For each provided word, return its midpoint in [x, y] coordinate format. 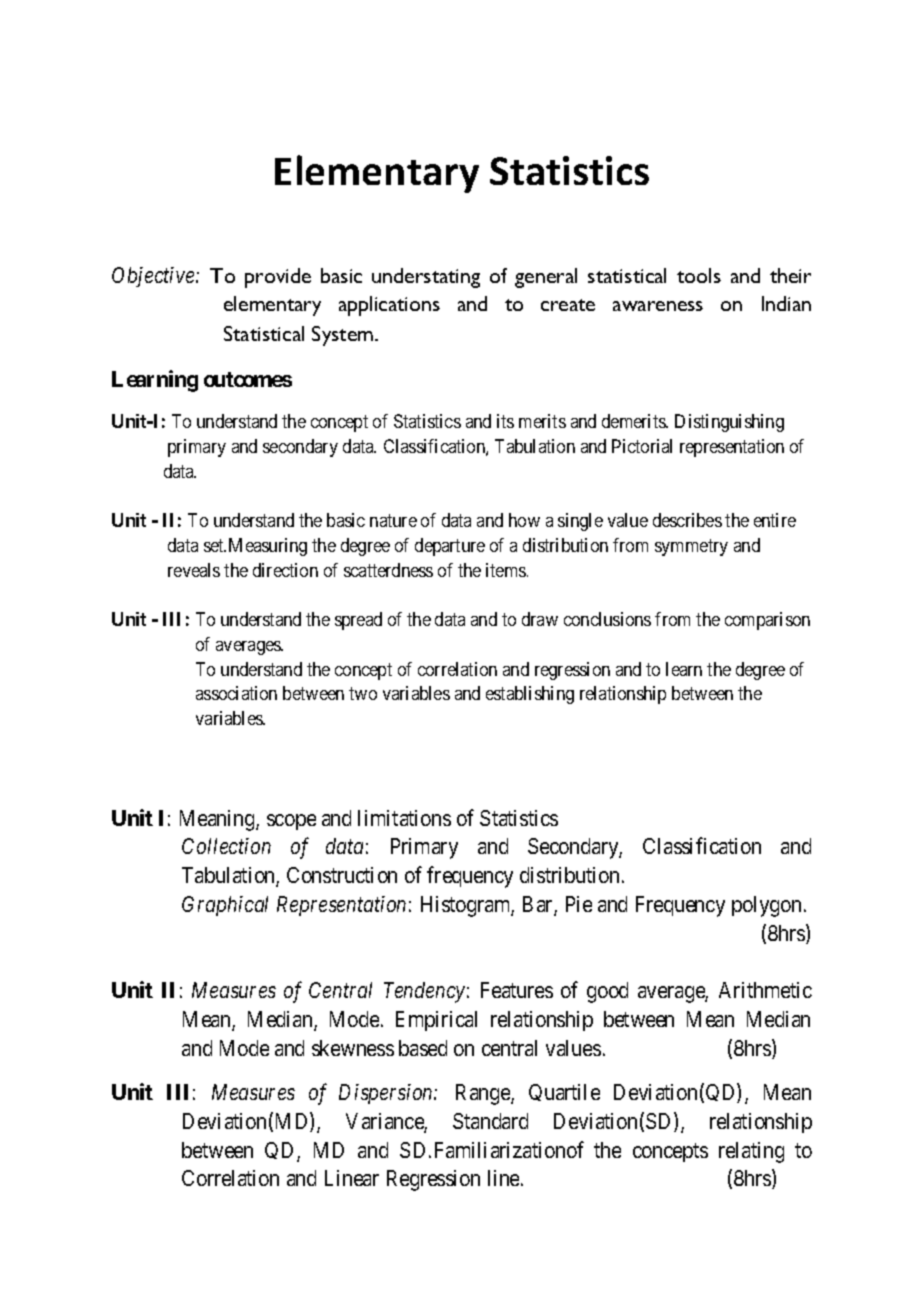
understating [426, 278]
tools [699, 275]
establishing [530, 695]
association [236, 693]
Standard [490, 1121]
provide [278, 278]
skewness [353, 1048]
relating [751, 1152]
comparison [767, 621]
